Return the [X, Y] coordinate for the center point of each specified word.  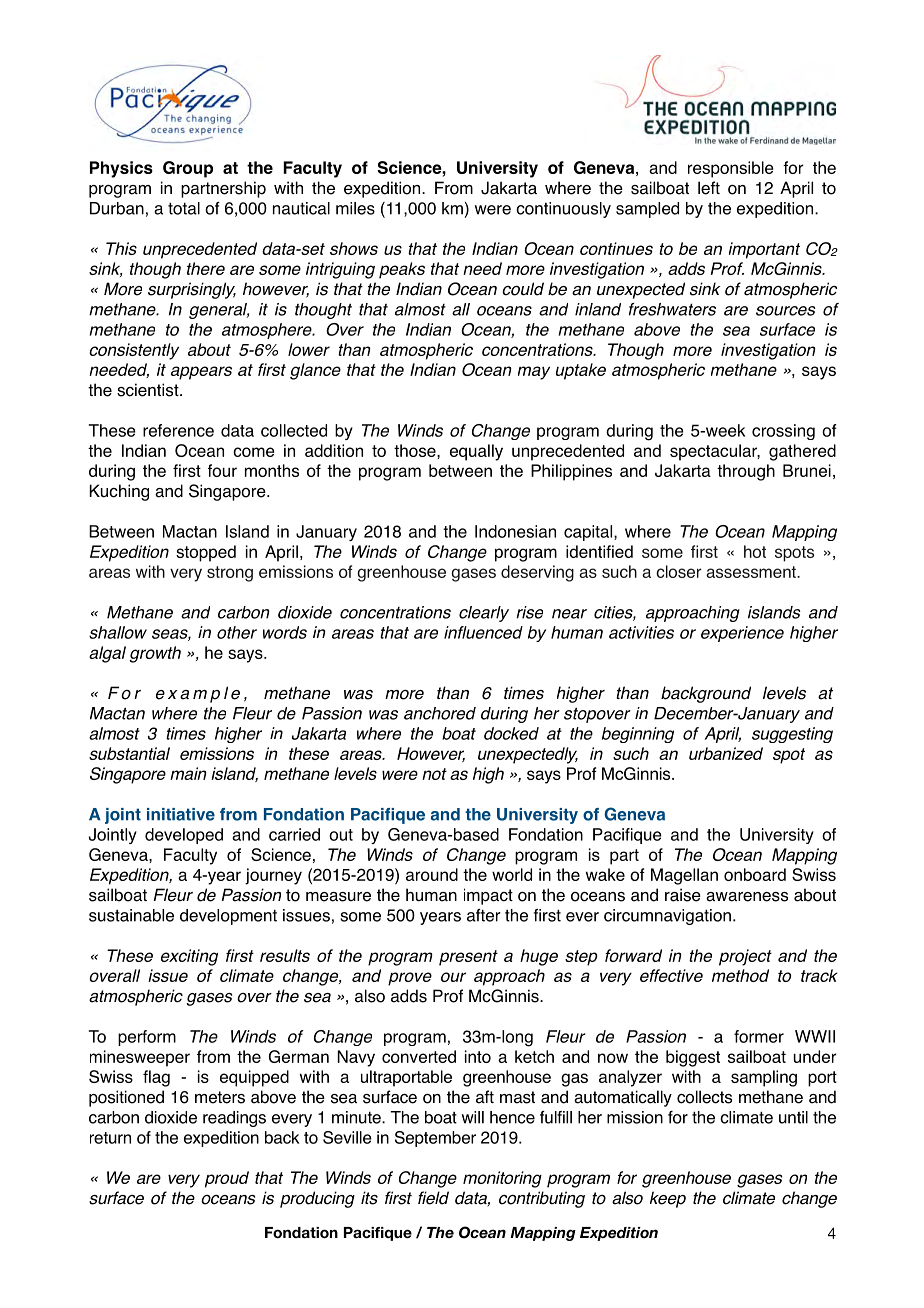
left [709, 188]
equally [476, 452]
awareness [747, 897]
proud [227, 1179]
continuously [563, 210]
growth [155, 654]
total [184, 208]
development [228, 917]
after [484, 915]
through [746, 472]
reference [178, 430]
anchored [440, 713]
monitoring [502, 1179]
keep [668, 1199]
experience [742, 634]
